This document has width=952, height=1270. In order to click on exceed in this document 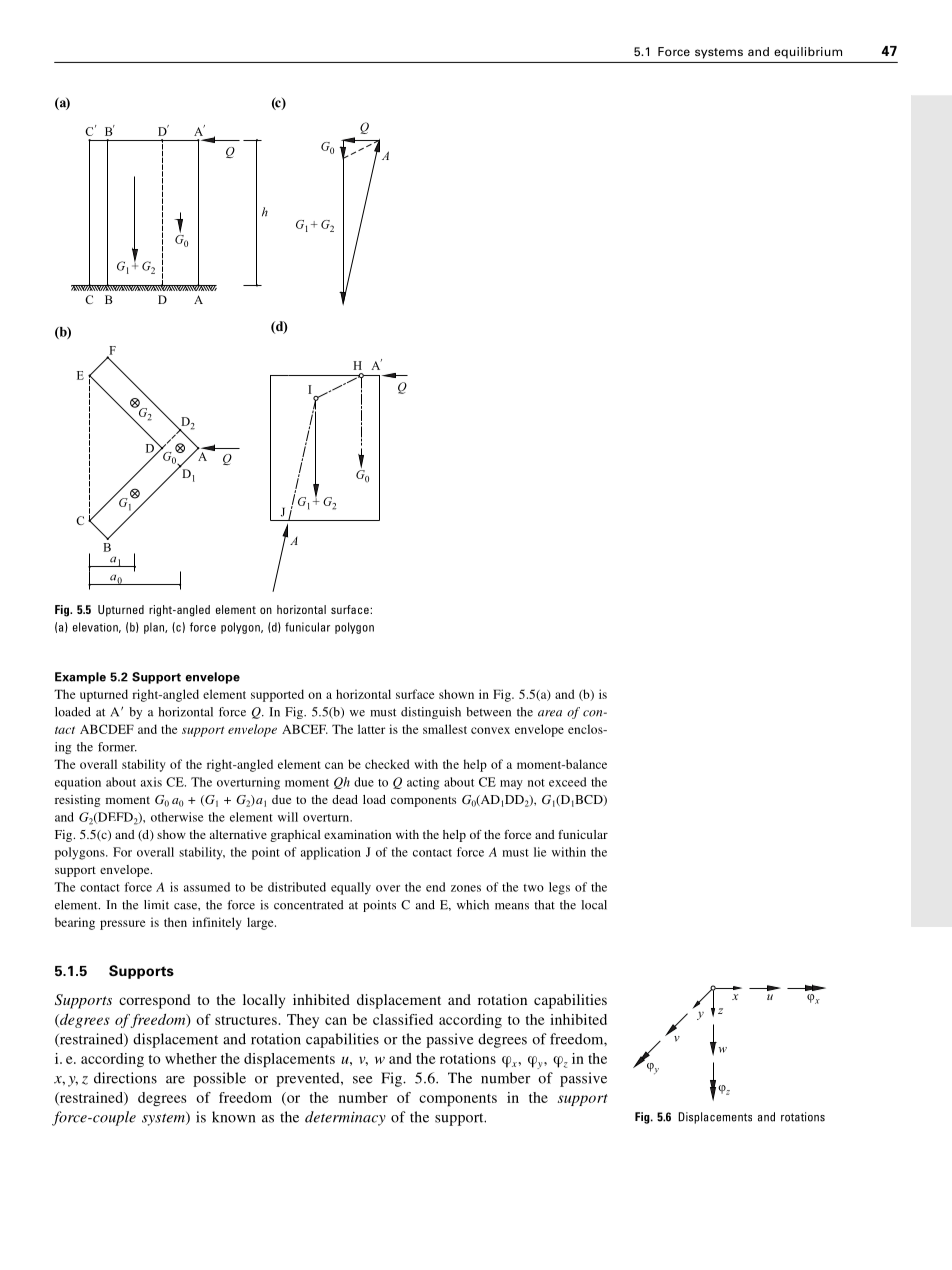, I will do `click(567, 782)`.
